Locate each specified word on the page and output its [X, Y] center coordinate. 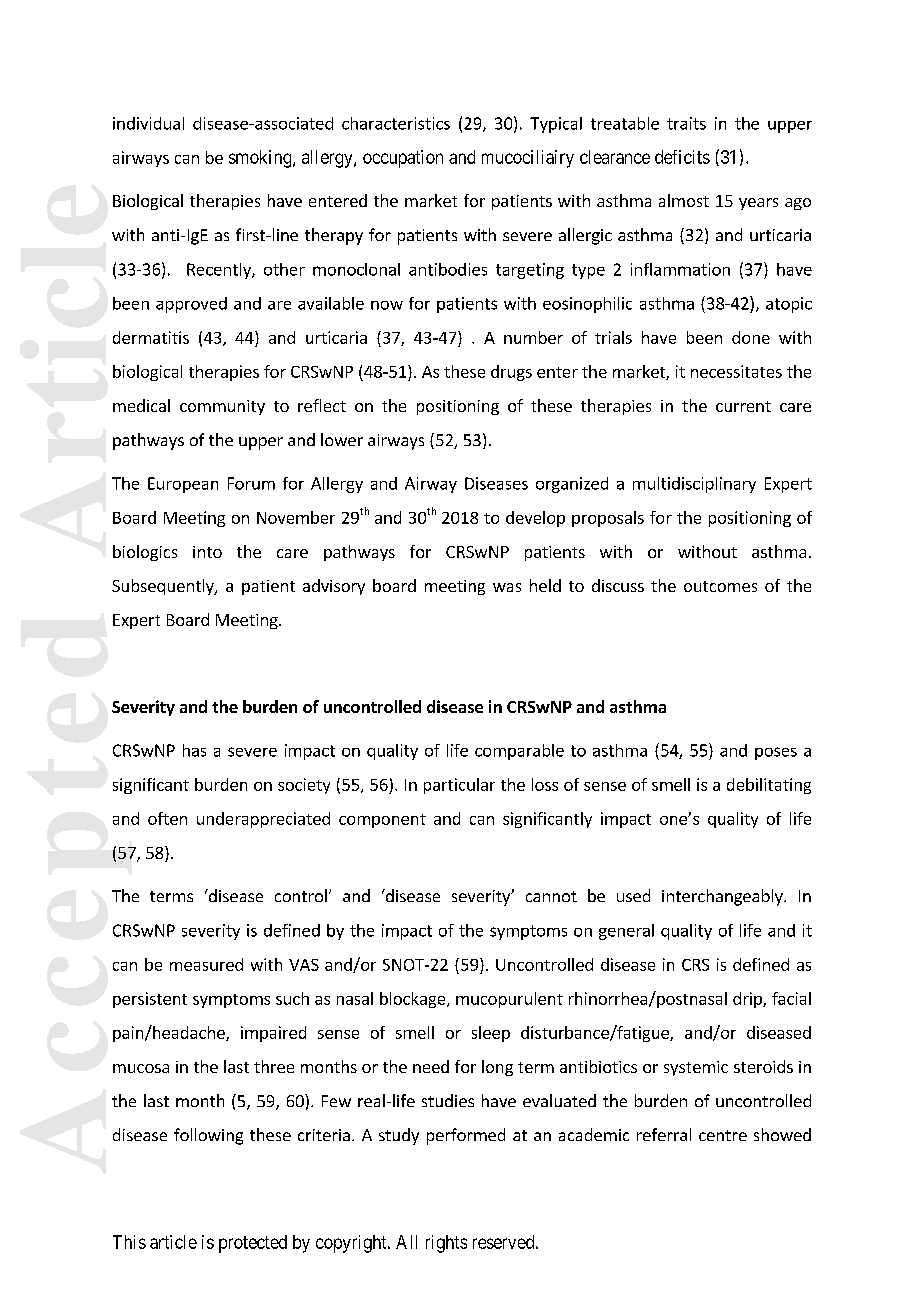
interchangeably [723, 897]
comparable [519, 752]
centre [723, 1135]
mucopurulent [509, 1000]
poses [776, 753]
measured [206, 964]
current [743, 406]
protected [253, 1244]
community [222, 407]
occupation [403, 159]
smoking [261, 159]
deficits [682, 157]
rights [446, 1244]
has [194, 750]
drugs [511, 373]
